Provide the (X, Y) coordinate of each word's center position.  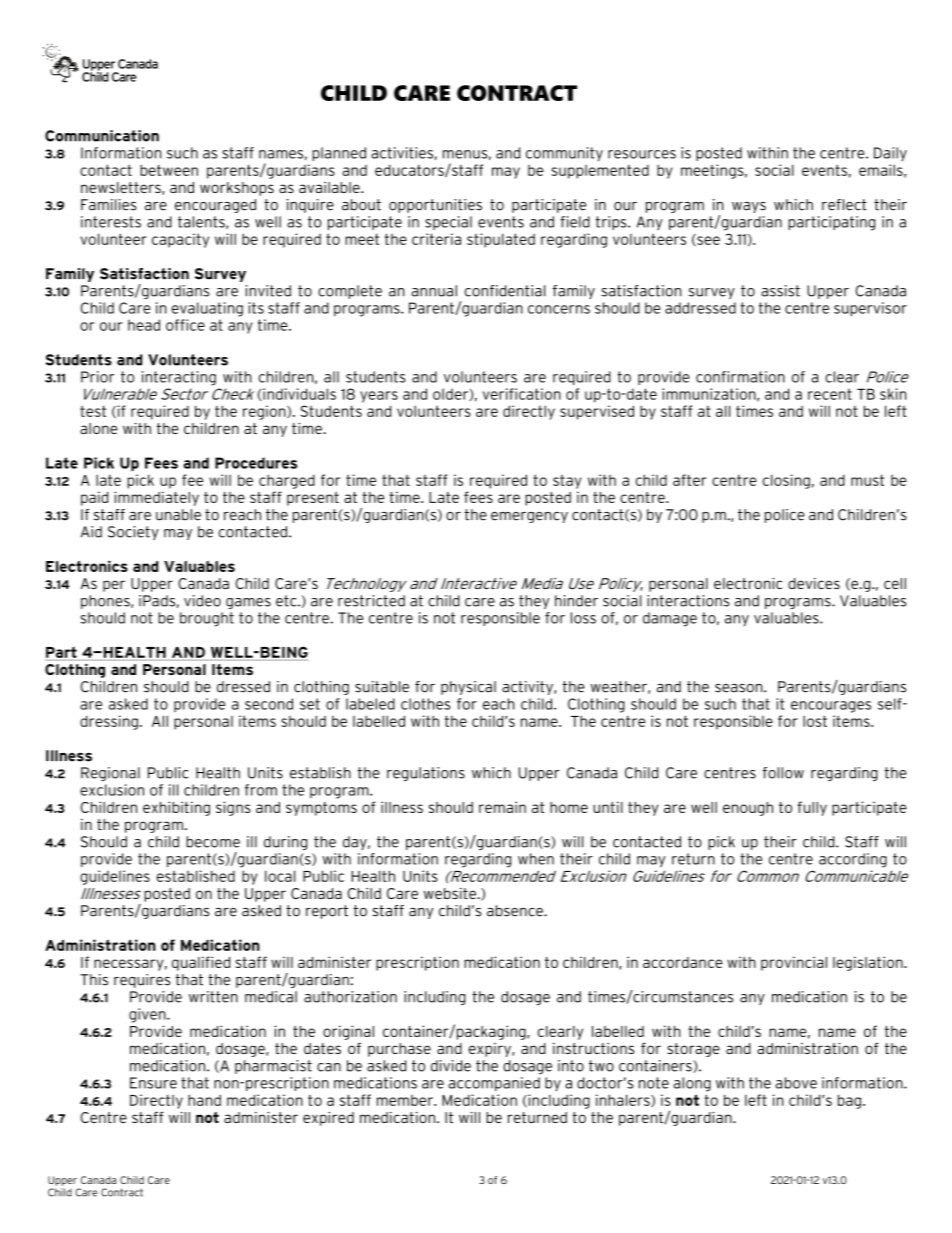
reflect (844, 205)
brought (207, 619)
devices (814, 583)
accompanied (494, 1084)
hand (204, 1100)
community (564, 154)
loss (583, 618)
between (169, 170)
